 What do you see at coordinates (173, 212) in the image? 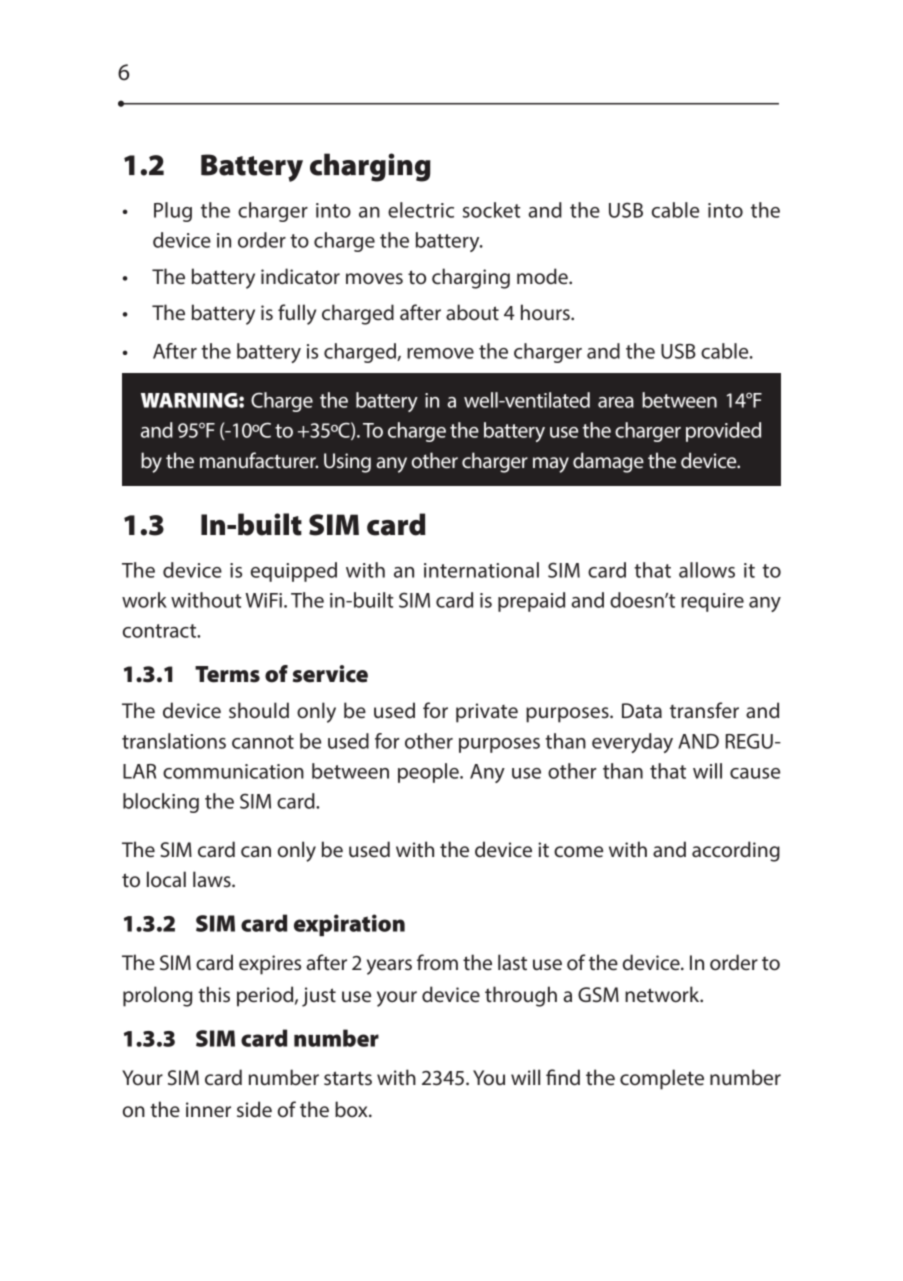
I see `Plug` at bounding box center [173, 212].
